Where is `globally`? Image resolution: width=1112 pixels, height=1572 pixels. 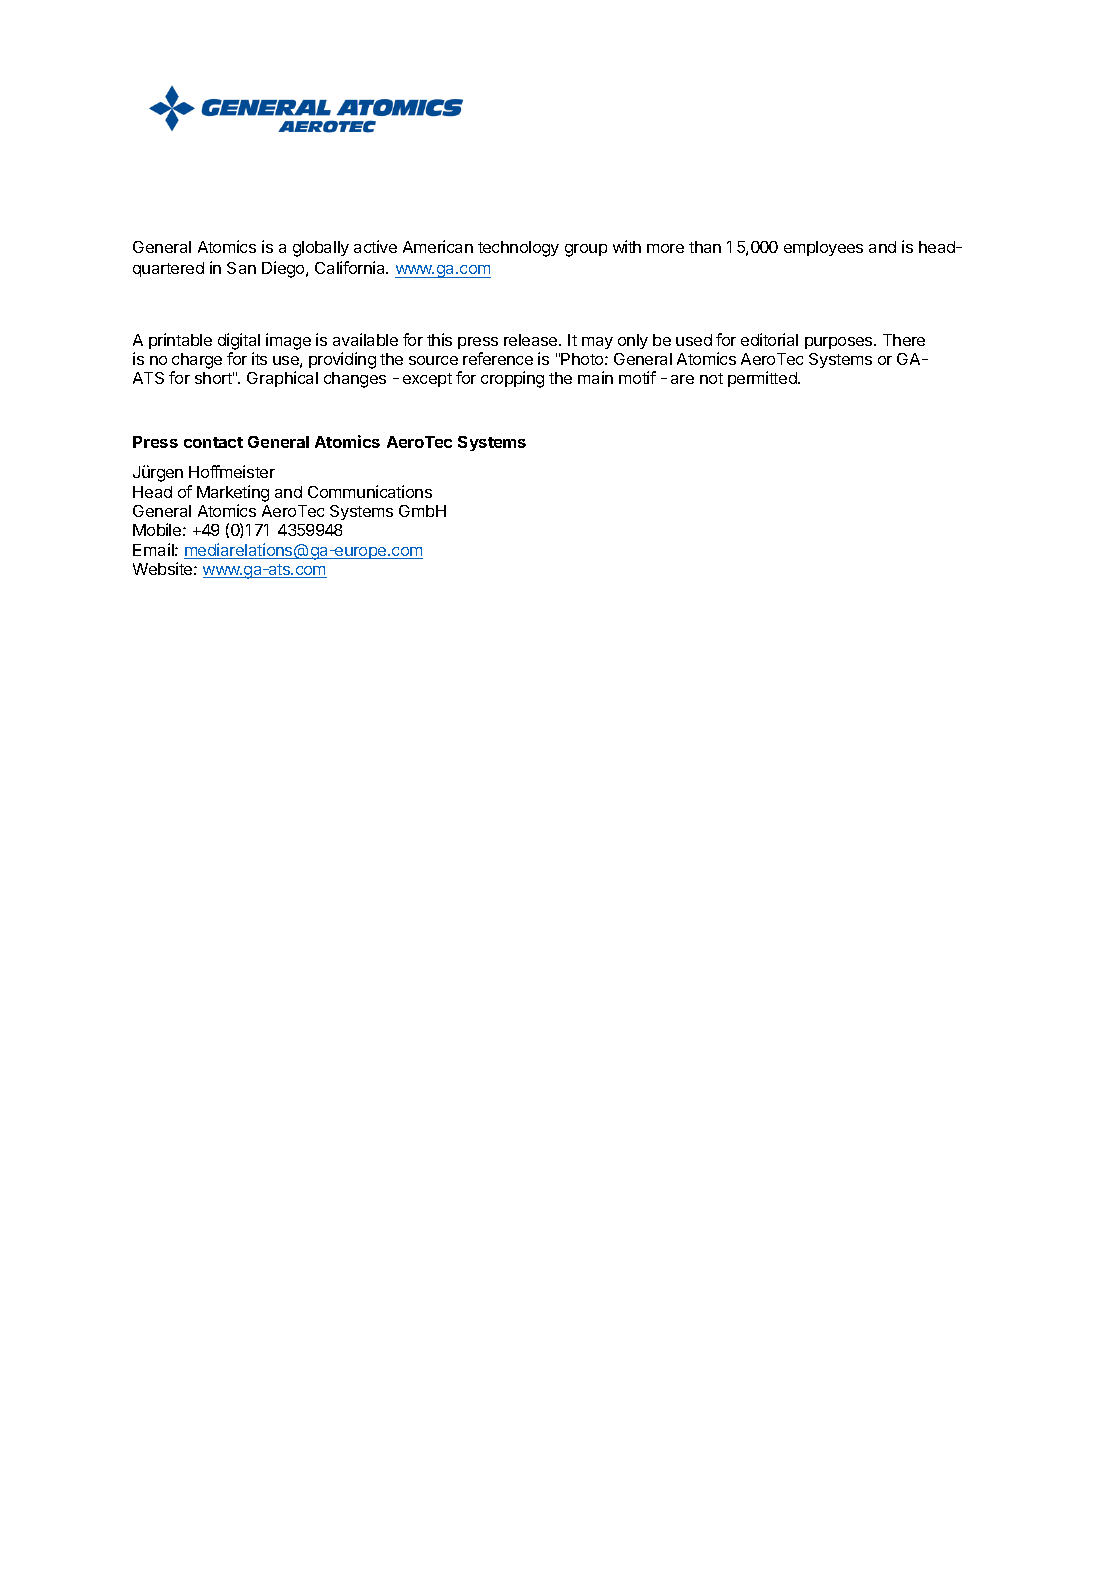 globally is located at coordinates (321, 249).
